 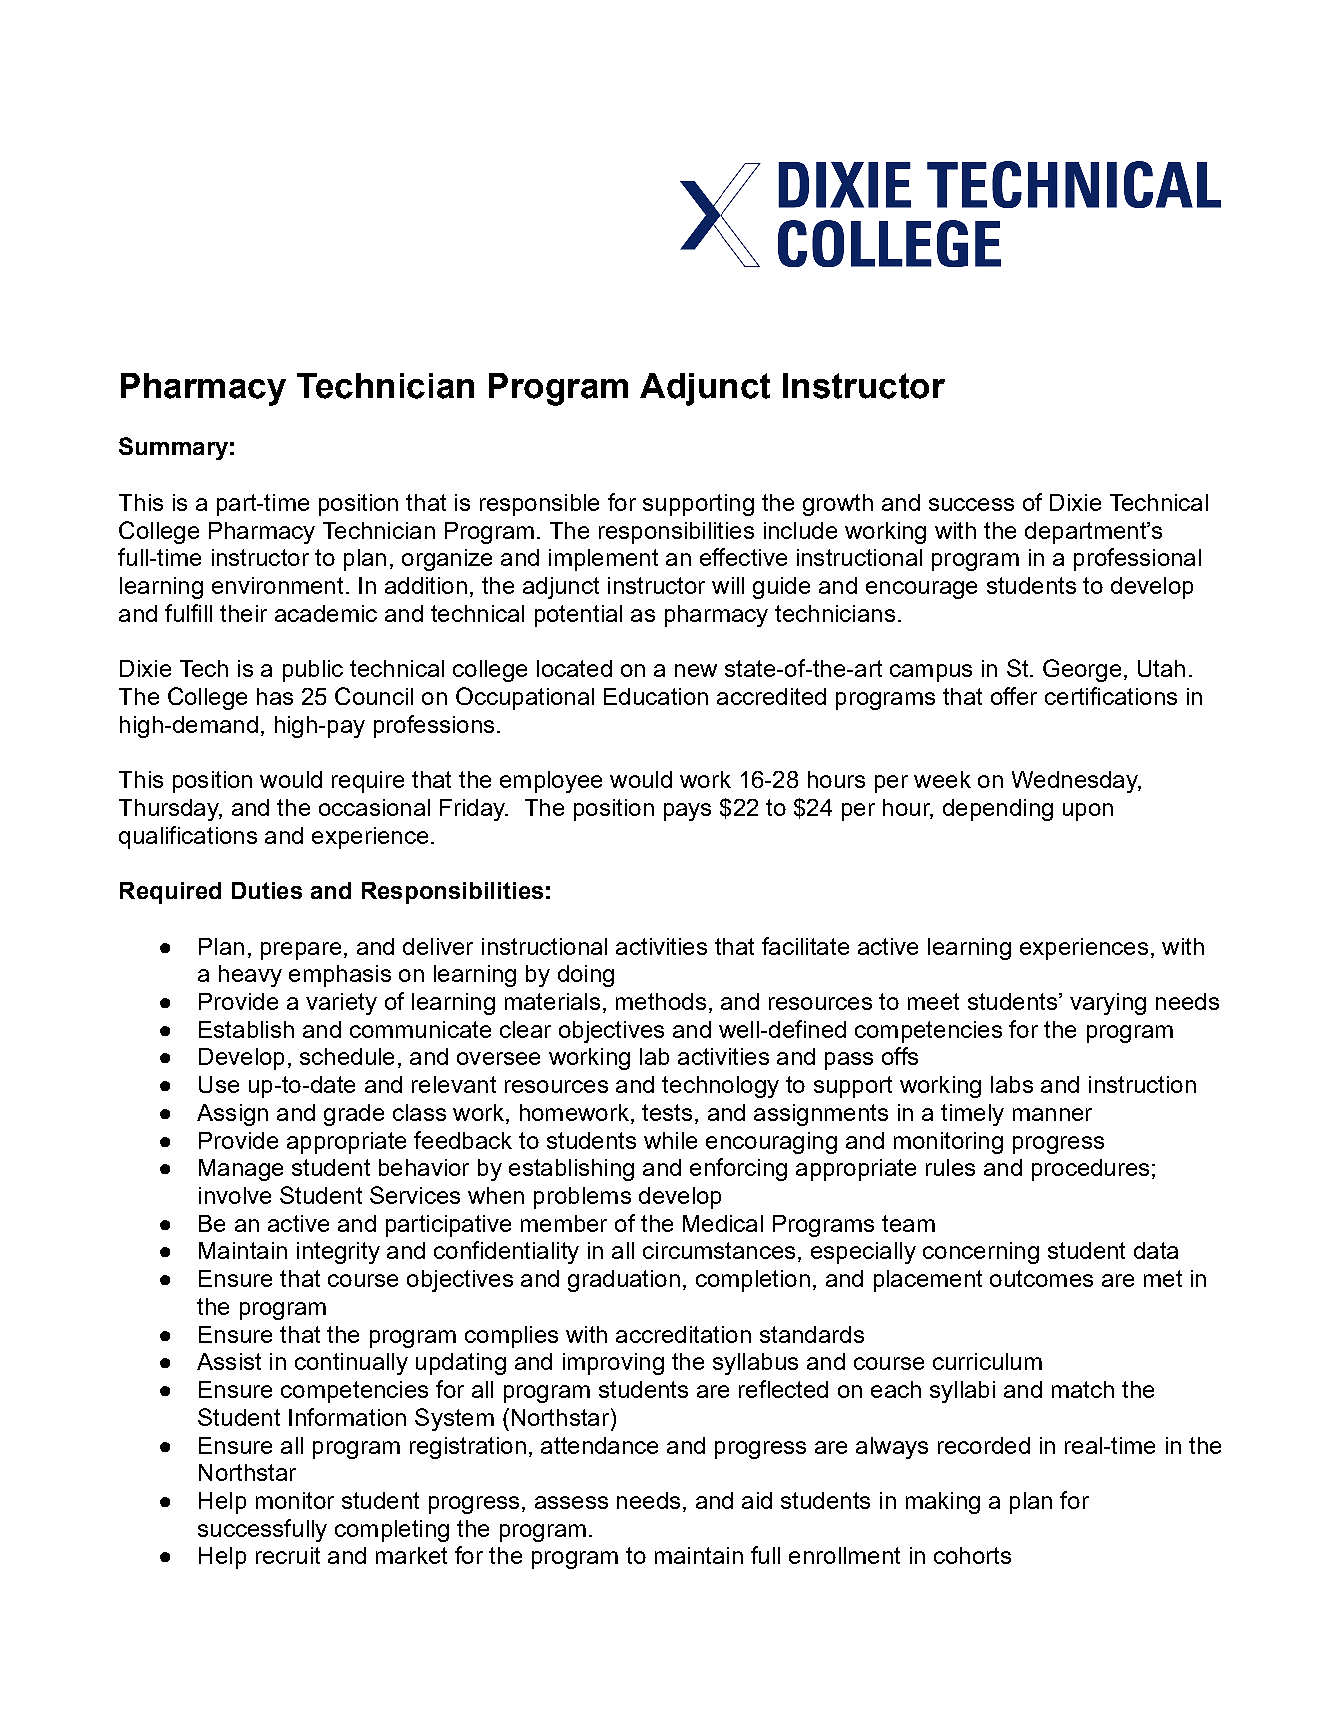 What do you see at coordinates (288, 1555) in the image?
I see `recruit` at bounding box center [288, 1555].
